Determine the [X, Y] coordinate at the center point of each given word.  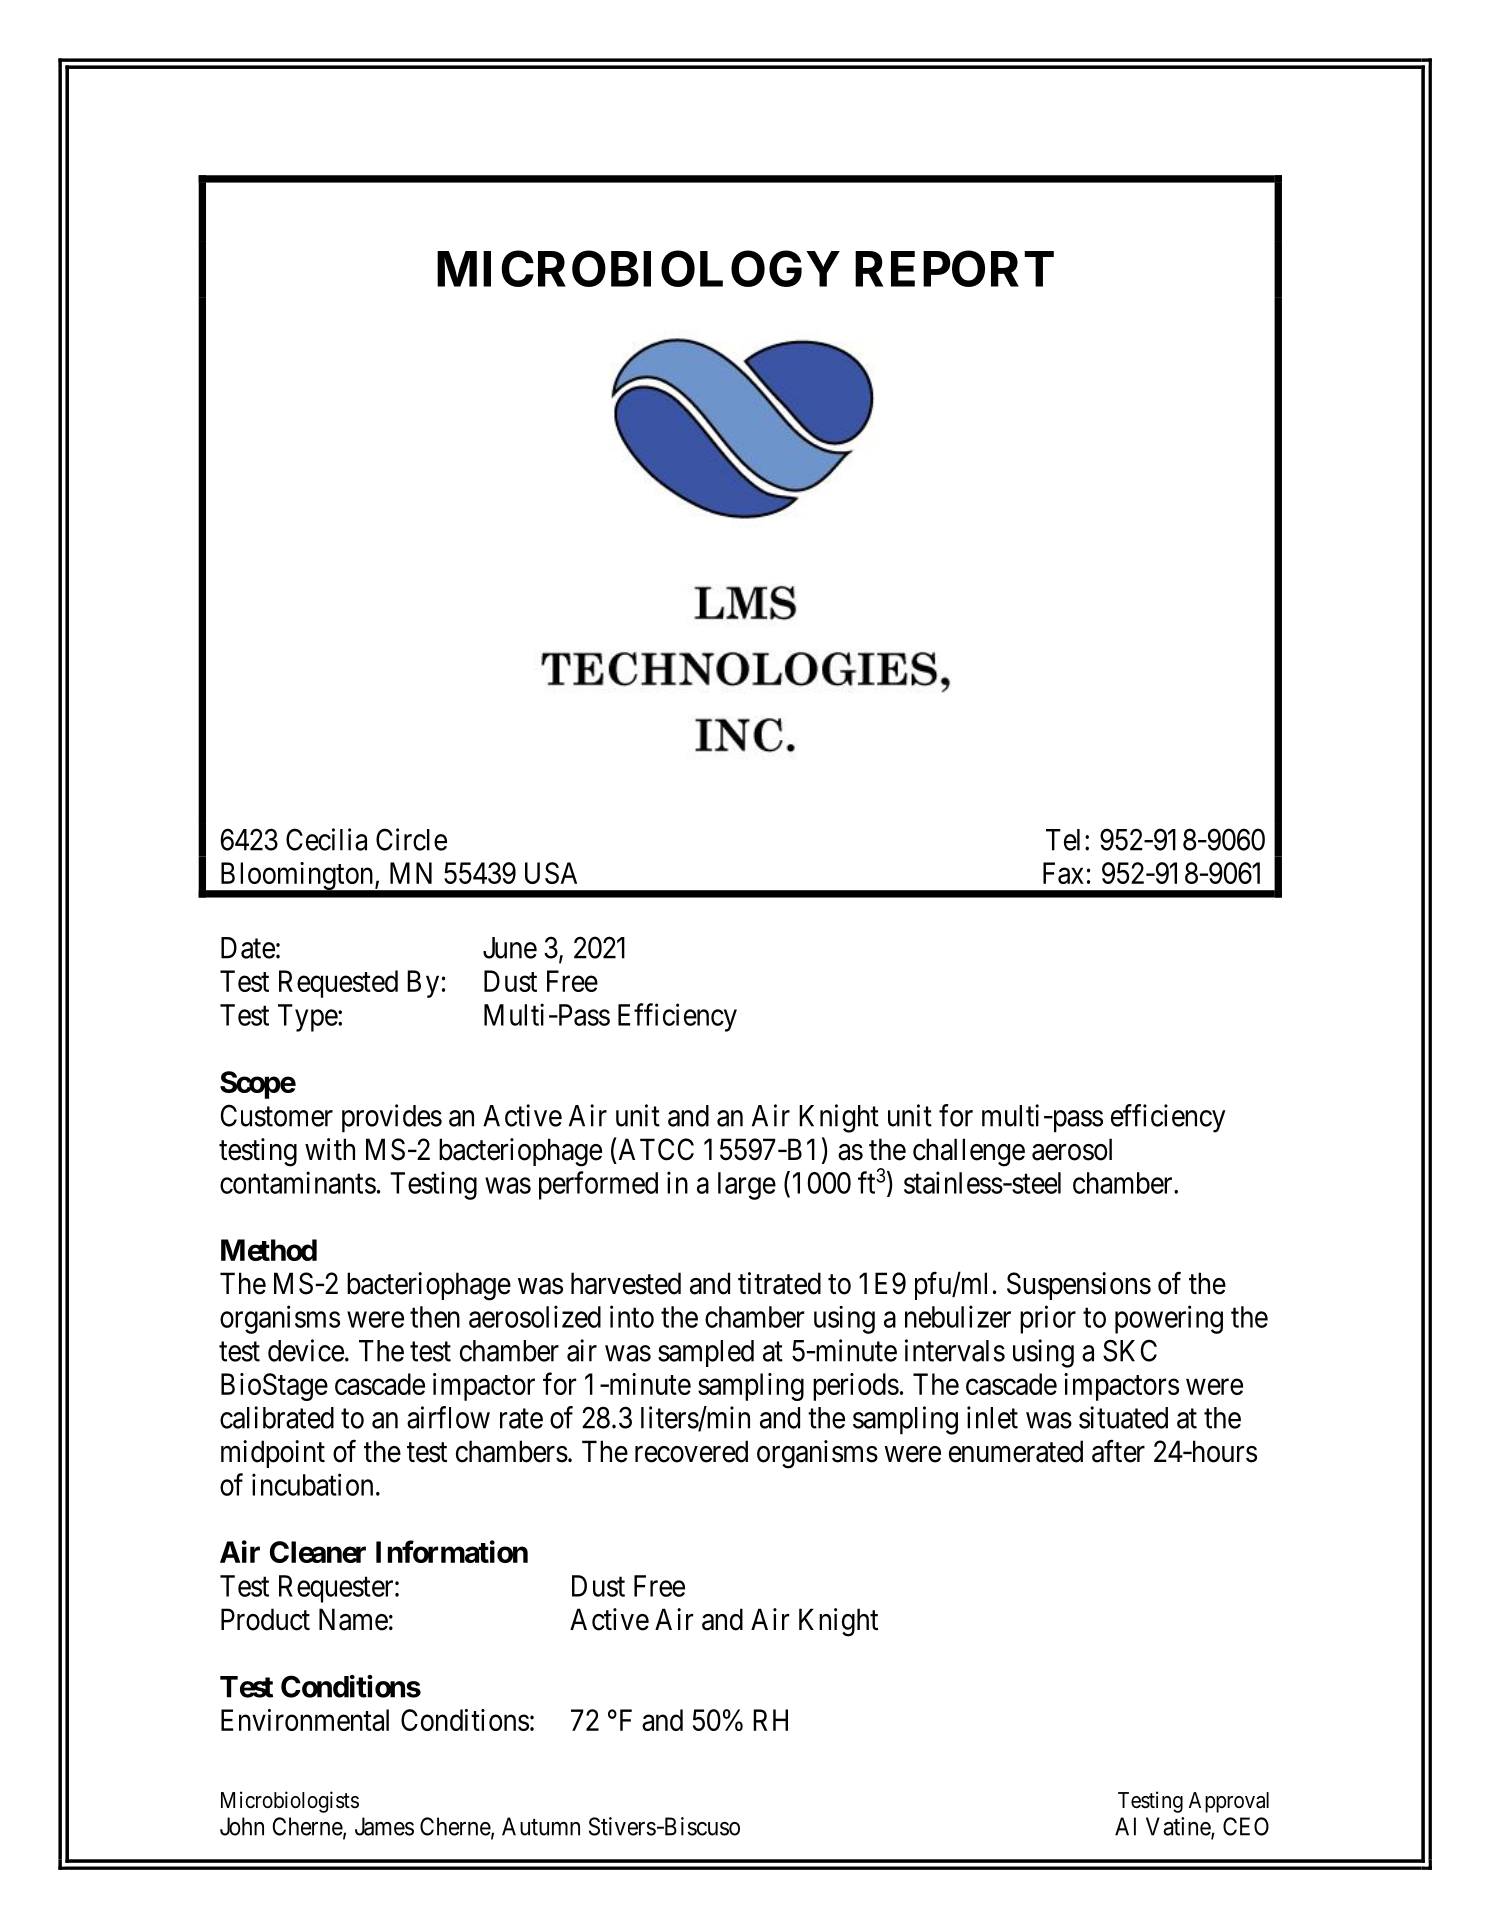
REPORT [954, 268]
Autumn [541, 1826]
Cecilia [326, 839]
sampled [706, 1353]
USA [551, 873]
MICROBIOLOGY [638, 268]
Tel [1063, 840]
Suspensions [1079, 1286]
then [435, 1317]
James [384, 1826]
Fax [1063, 873]
